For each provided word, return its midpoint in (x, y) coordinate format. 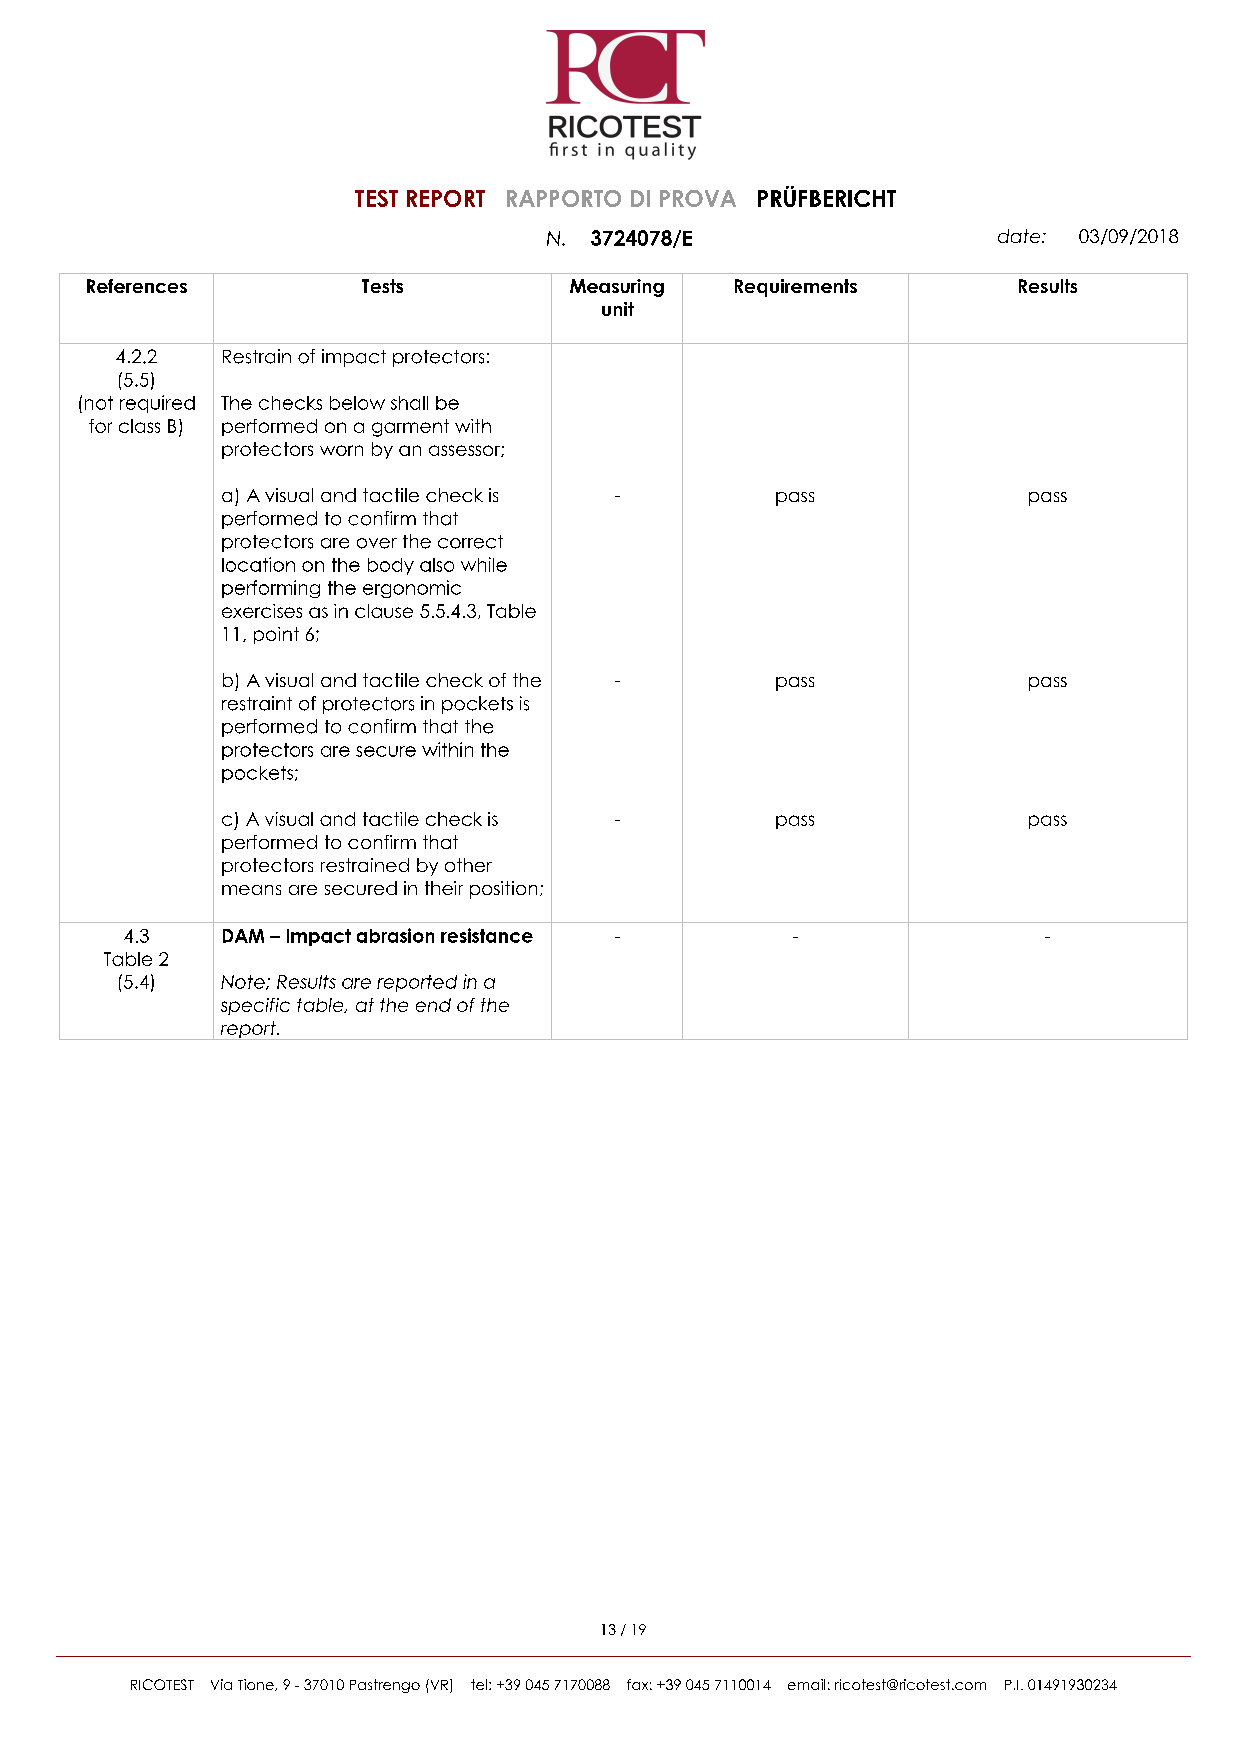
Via (221, 1684)
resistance (487, 935)
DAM (243, 936)
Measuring (617, 288)
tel (479, 1684)
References (137, 286)
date (1020, 236)
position (503, 890)
